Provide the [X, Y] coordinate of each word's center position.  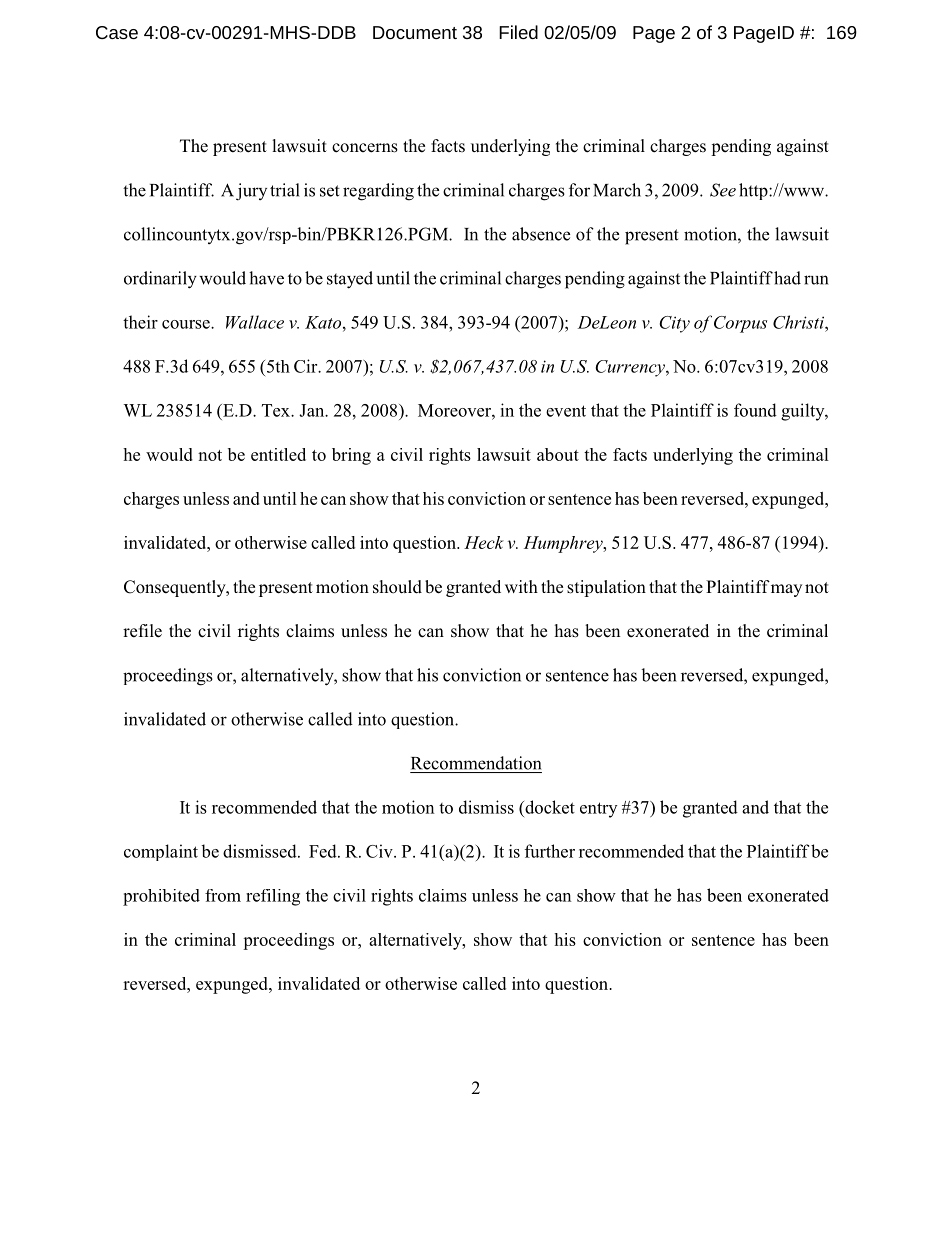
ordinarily [160, 280]
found [755, 410]
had [787, 278]
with [521, 586]
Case [117, 32]
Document [415, 32]
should [397, 587]
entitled [278, 454]
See [723, 190]
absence [541, 234]
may [786, 590]
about [558, 454]
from [223, 895]
